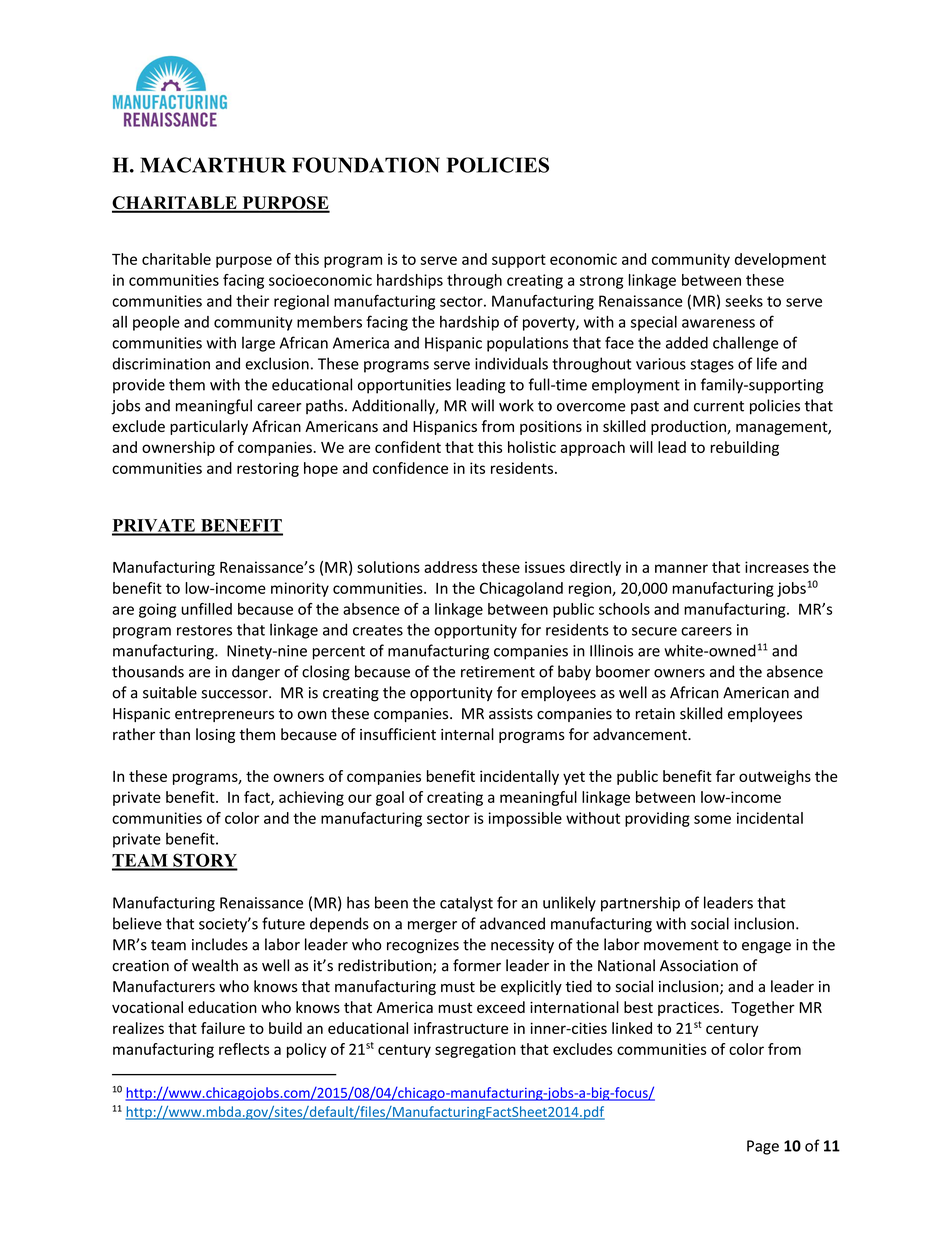 This page has width=952, height=1233. I want to click on achieving, so click(311, 798).
